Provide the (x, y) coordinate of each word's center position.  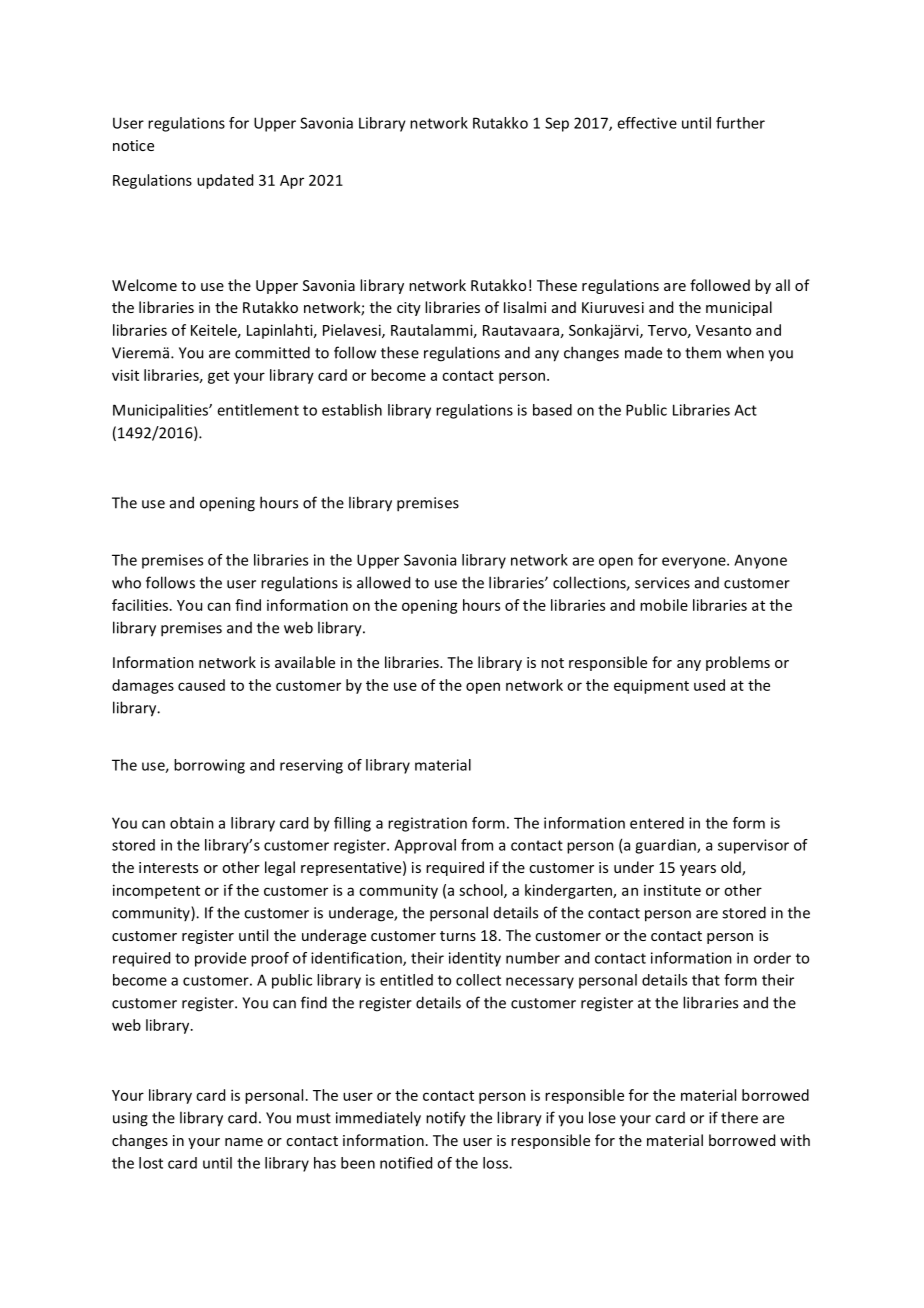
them (703, 352)
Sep (557, 124)
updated (225, 181)
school (482, 891)
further (740, 123)
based (552, 410)
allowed (383, 582)
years (698, 870)
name (244, 1142)
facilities (140, 605)
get (218, 377)
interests (168, 867)
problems (738, 663)
